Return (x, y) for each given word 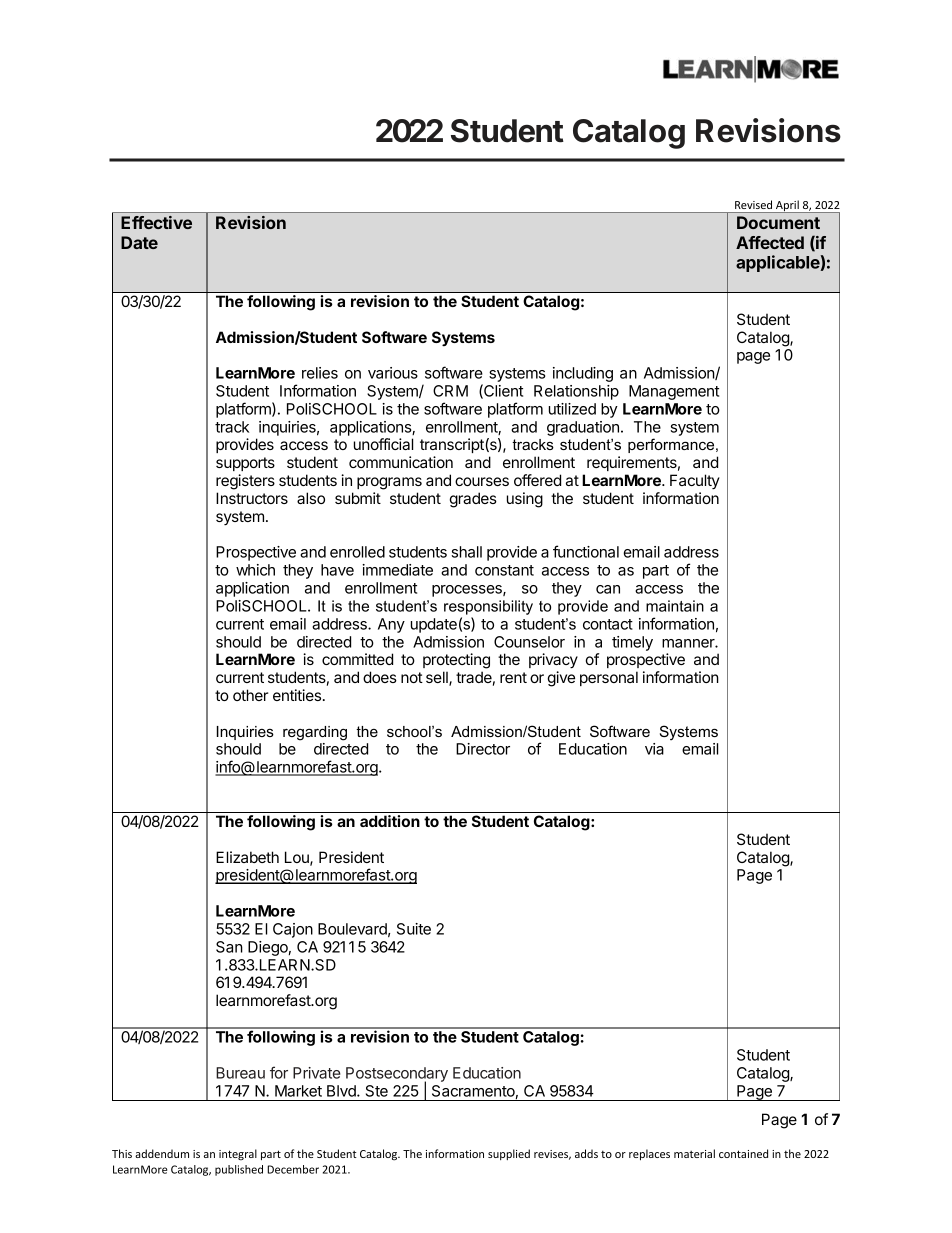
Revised (753, 204)
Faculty (695, 481)
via (654, 749)
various (393, 373)
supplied (509, 1154)
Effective (156, 222)
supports (245, 464)
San (229, 947)
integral (238, 1155)
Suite (414, 929)
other (250, 695)
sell (438, 678)
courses (482, 481)
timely (632, 643)
